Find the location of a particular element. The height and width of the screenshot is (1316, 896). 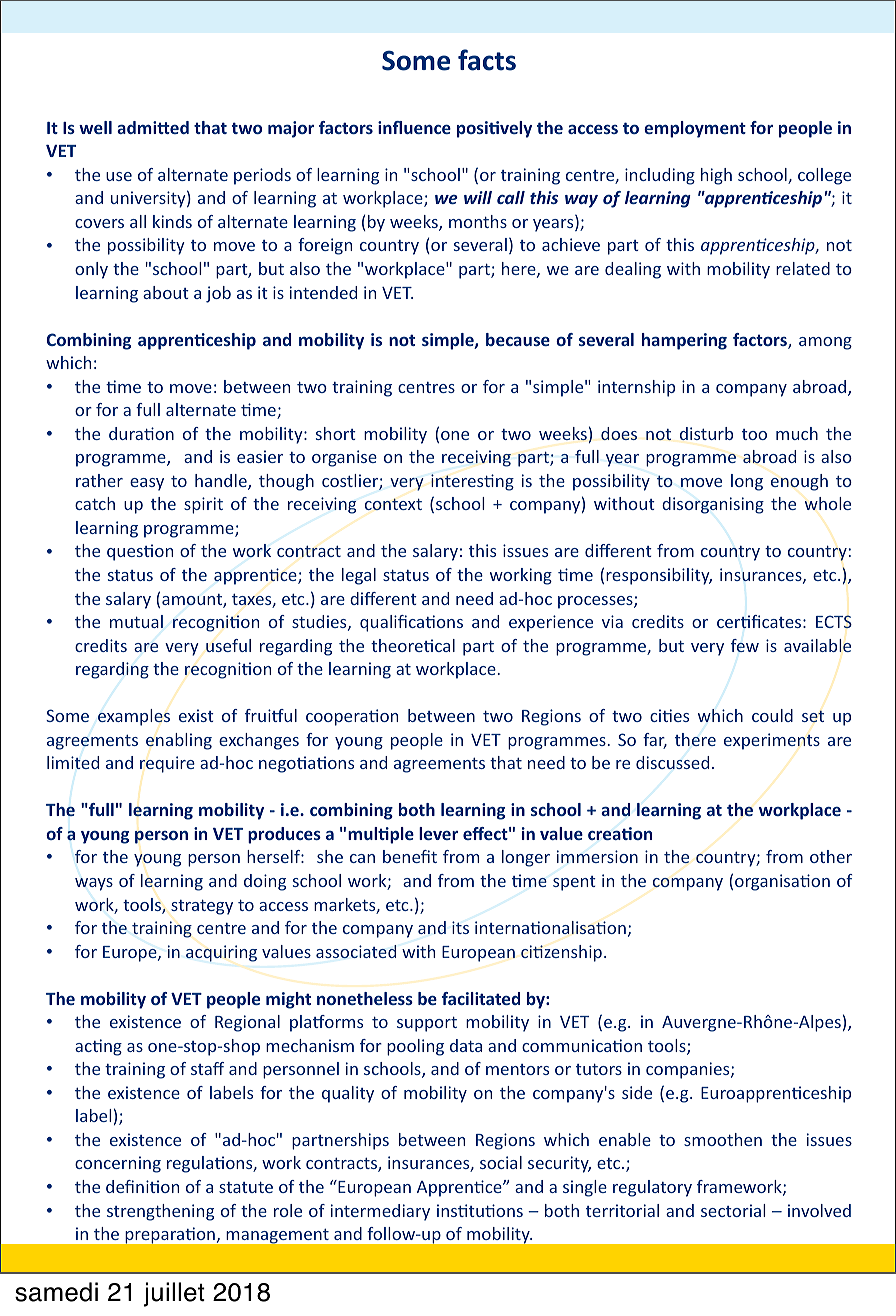

responsibility is located at coordinates (659, 576).
